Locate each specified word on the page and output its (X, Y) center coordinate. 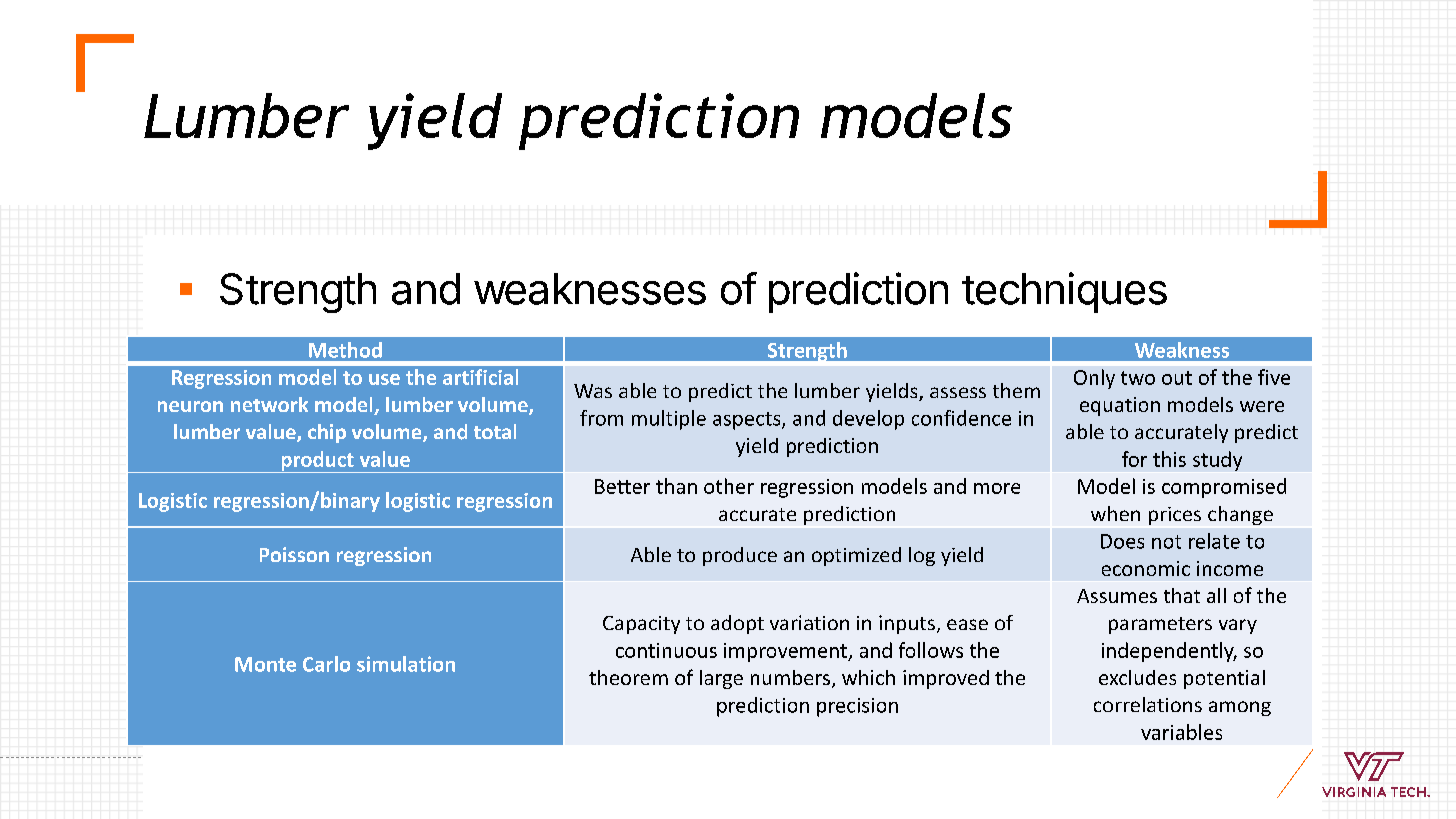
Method (345, 350)
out (1177, 378)
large (721, 679)
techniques (1064, 292)
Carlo (326, 664)
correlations (1148, 704)
